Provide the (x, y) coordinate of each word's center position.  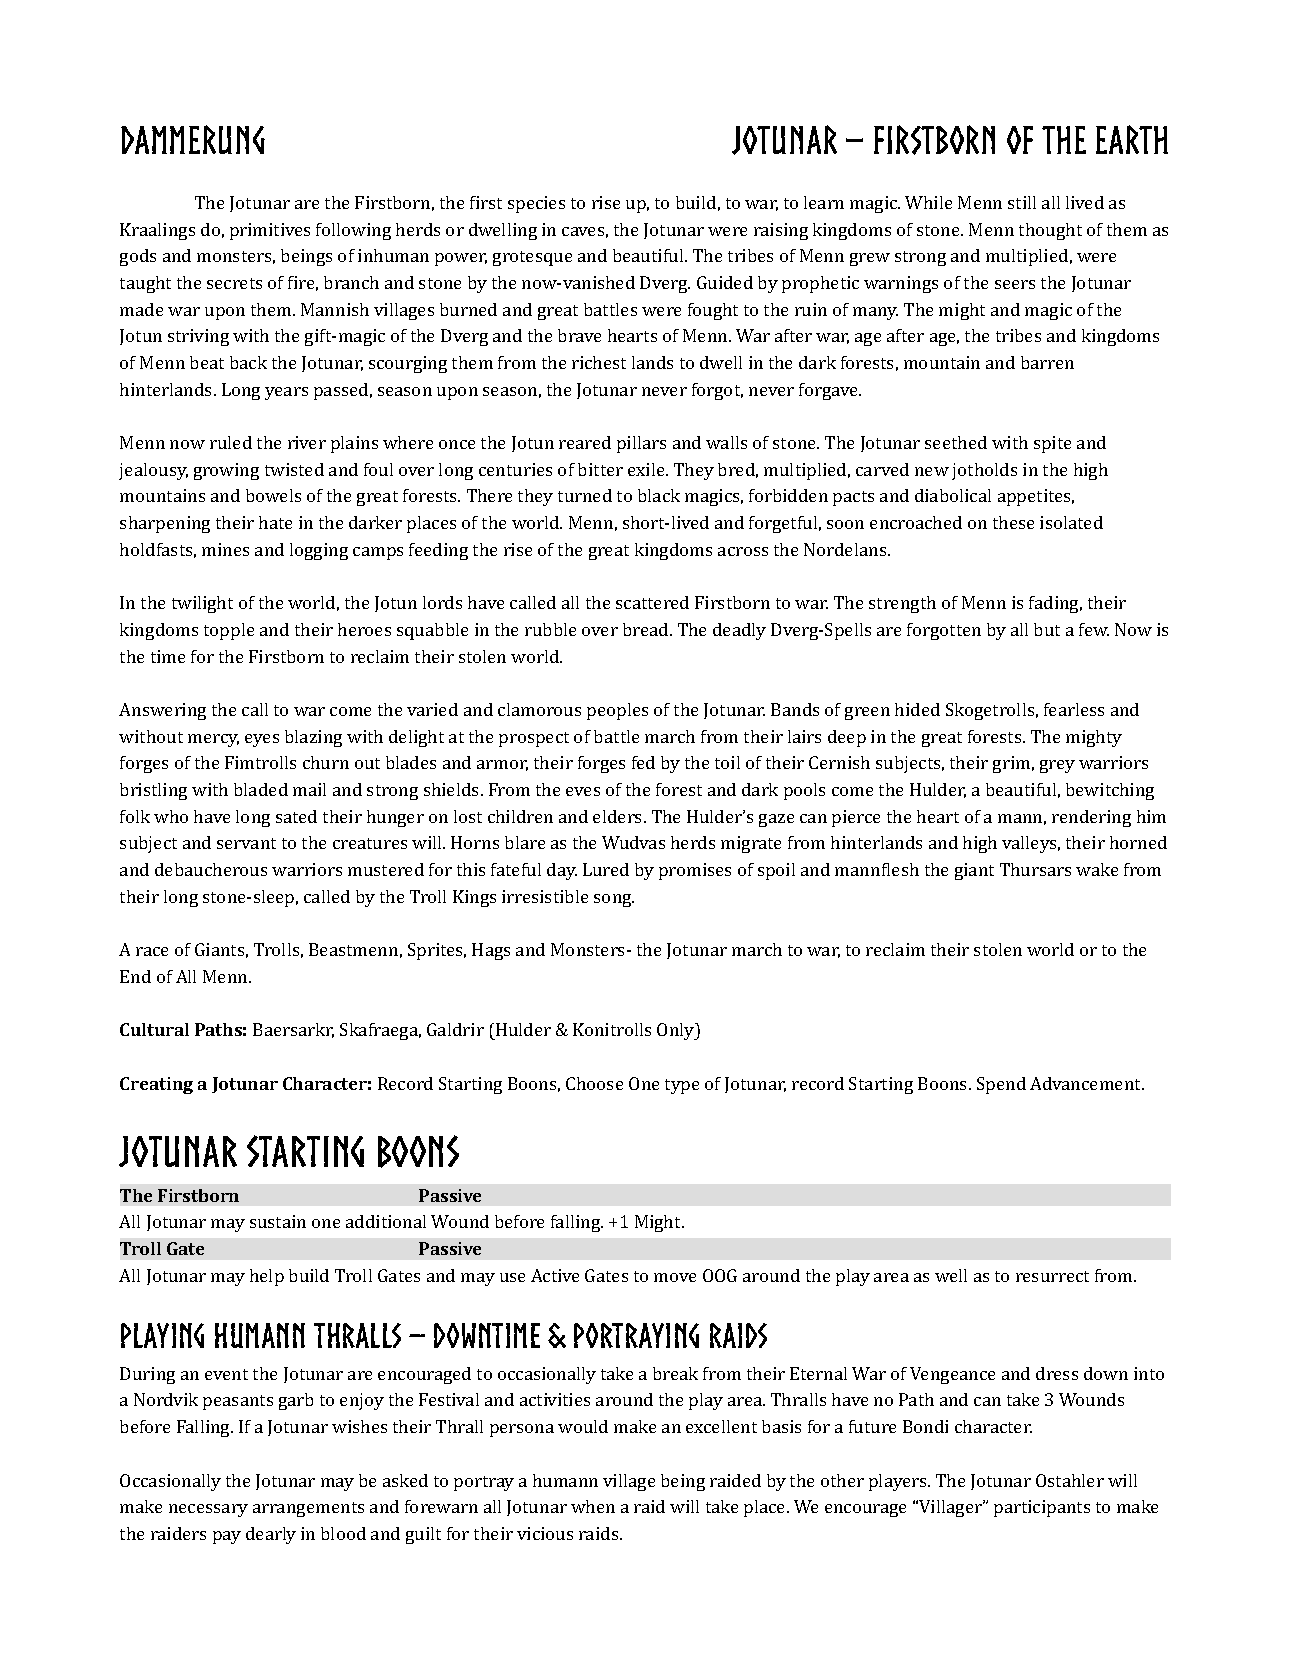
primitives (270, 231)
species (536, 204)
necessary (208, 1510)
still (1022, 202)
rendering (1091, 818)
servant (246, 843)
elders (619, 816)
